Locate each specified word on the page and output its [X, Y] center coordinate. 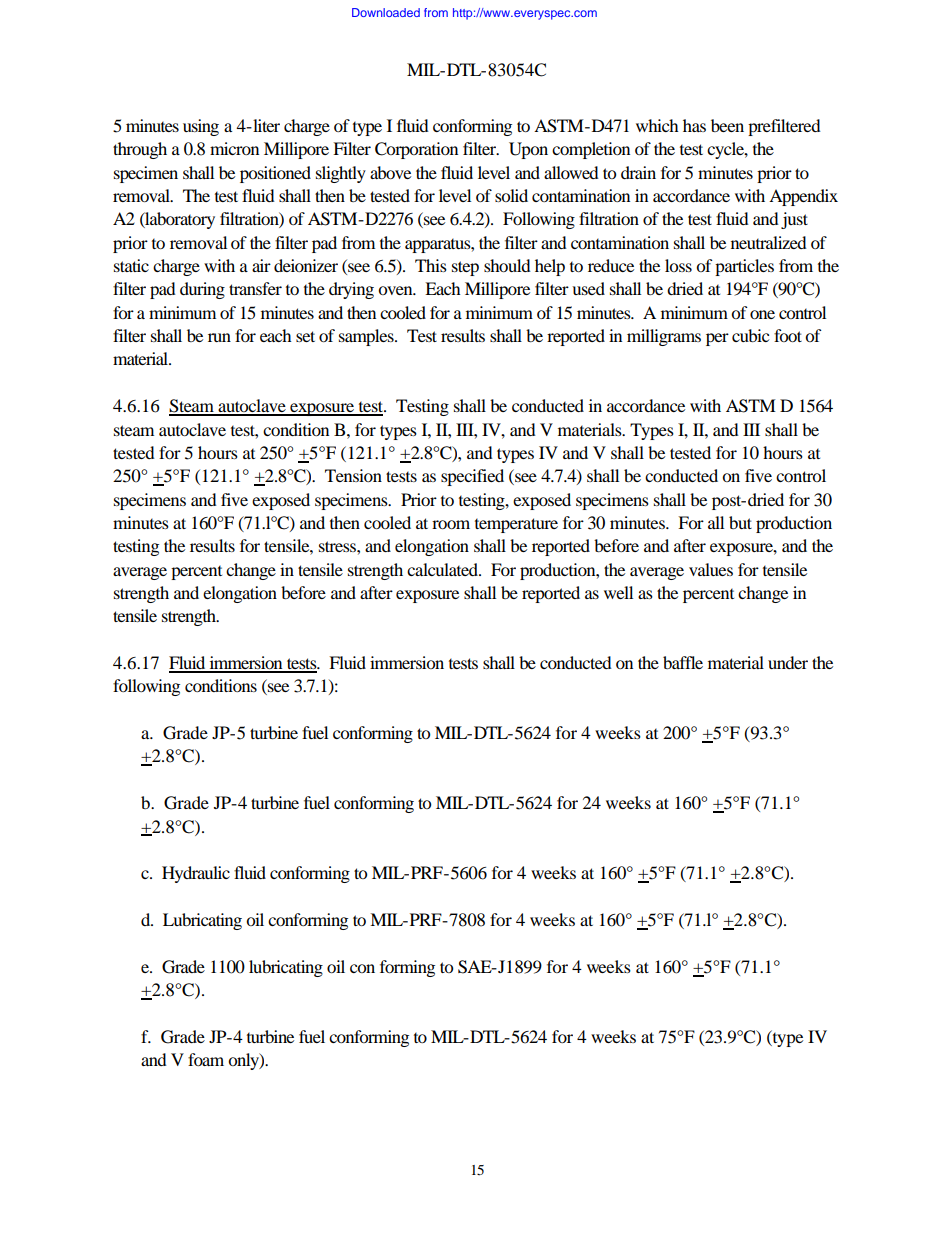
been [727, 125]
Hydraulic [196, 874]
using [201, 127]
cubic [750, 335]
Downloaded [386, 12]
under [788, 662]
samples [367, 337]
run [219, 337]
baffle [683, 662]
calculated [444, 569]
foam [206, 1059]
